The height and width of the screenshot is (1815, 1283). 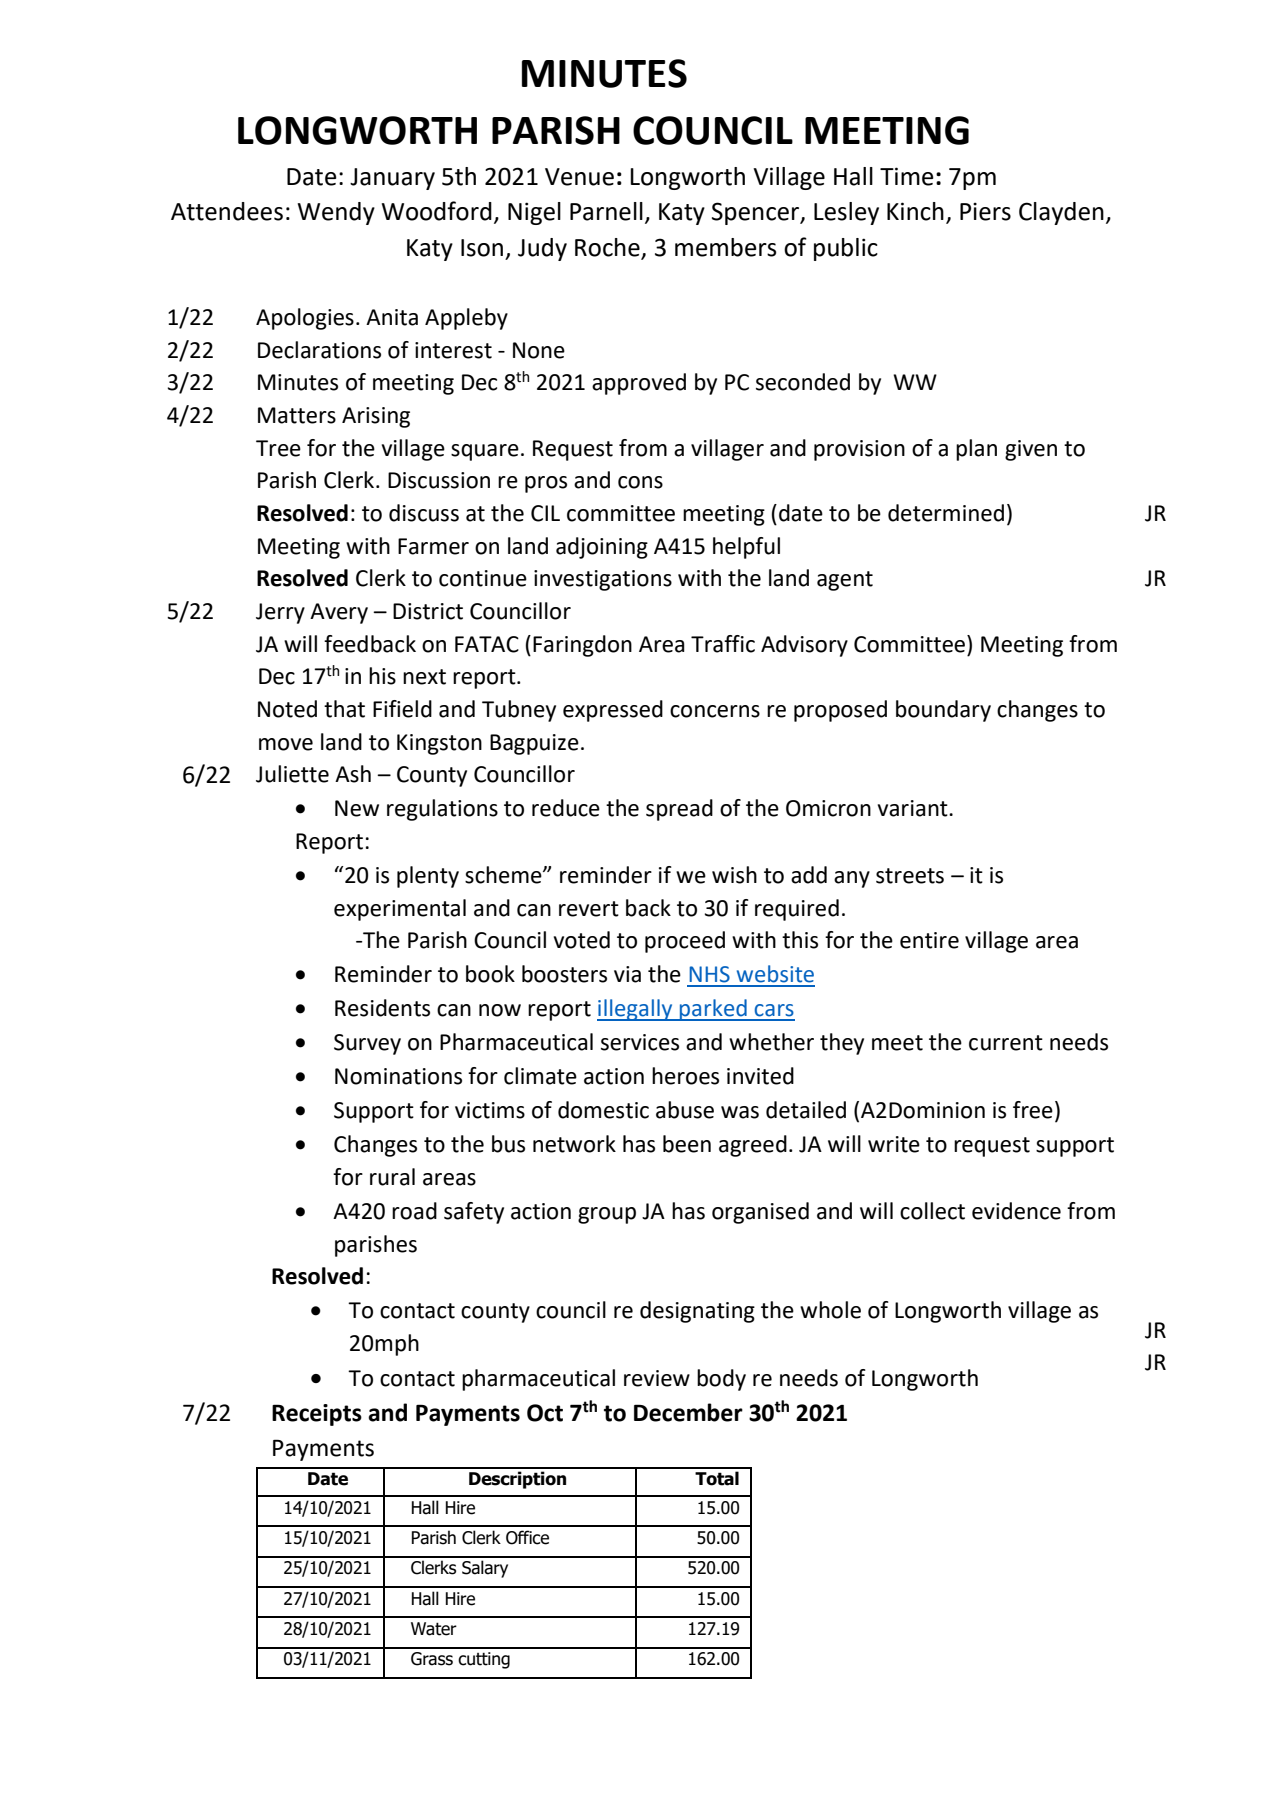 What do you see at coordinates (336, 213) in the screenshot?
I see `Wendy` at bounding box center [336, 213].
